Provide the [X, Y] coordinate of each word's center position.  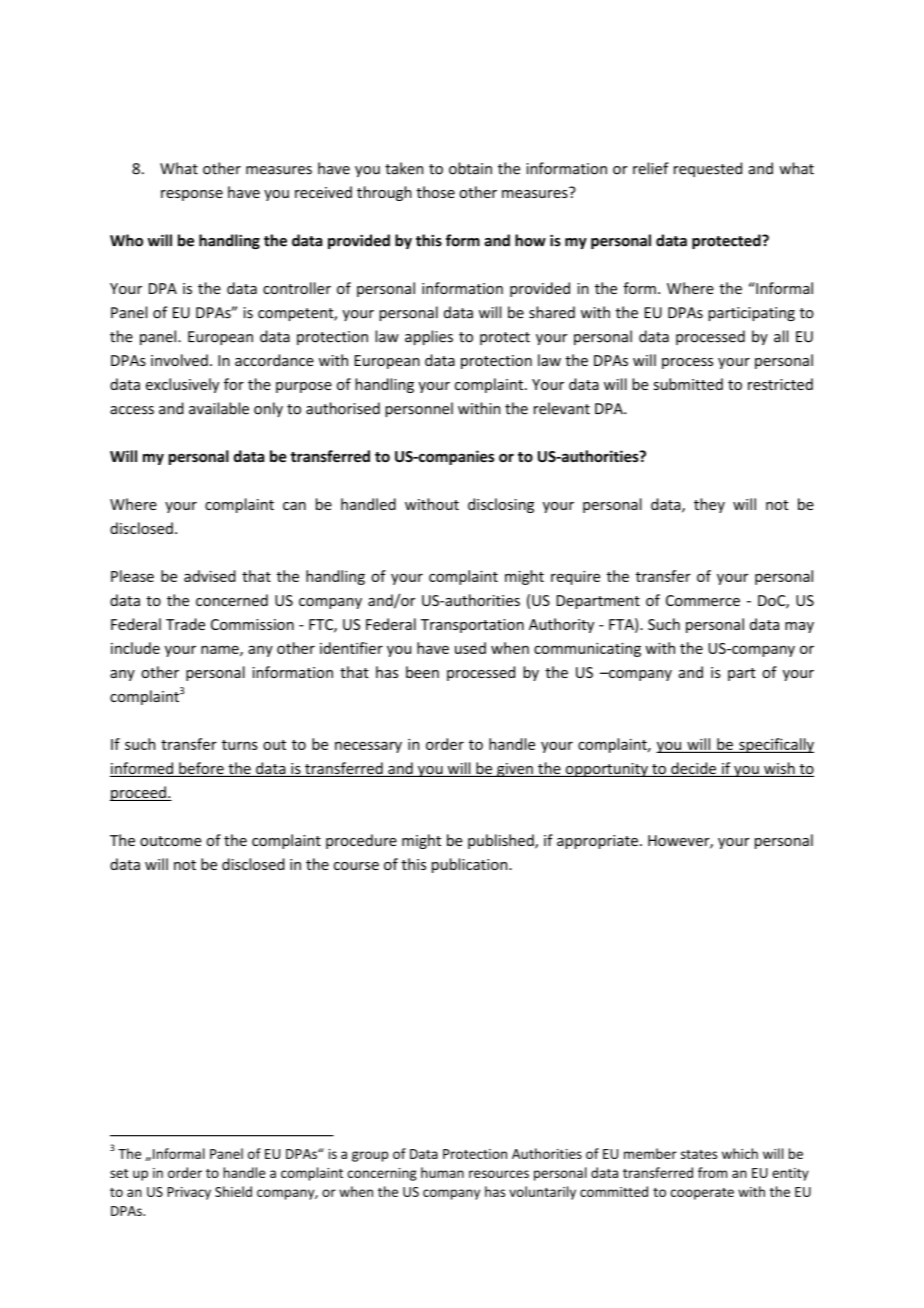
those [435, 192]
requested [708, 169]
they [709, 505]
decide [693, 769]
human [442, 1172]
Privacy [189, 1193]
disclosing [501, 505]
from [712, 1172]
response [192, 195]
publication [471, 865]
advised [210, 576]
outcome [170, 841]
